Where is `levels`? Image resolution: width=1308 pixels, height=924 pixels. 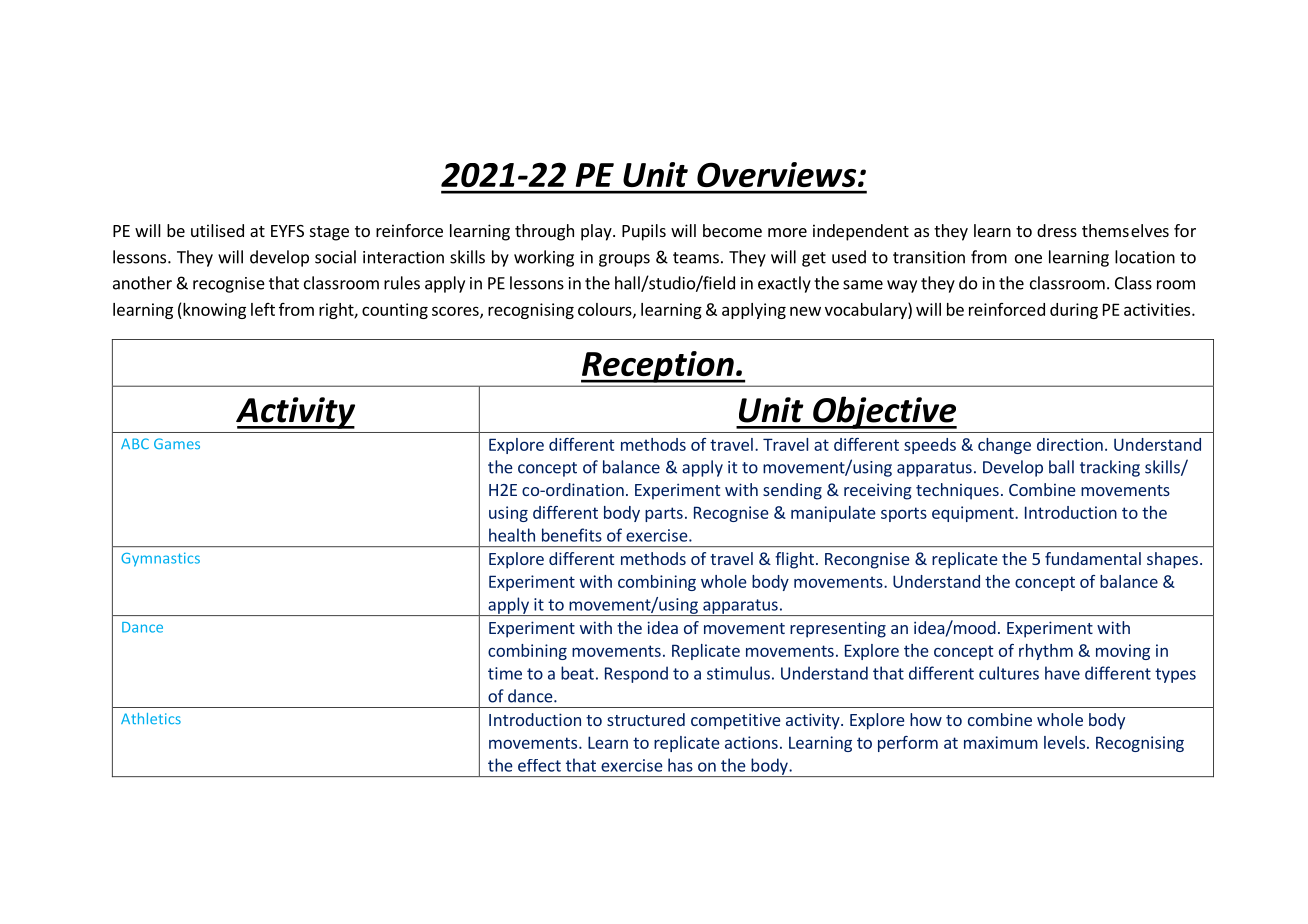 levels is located at coordinates (1064, 742).
